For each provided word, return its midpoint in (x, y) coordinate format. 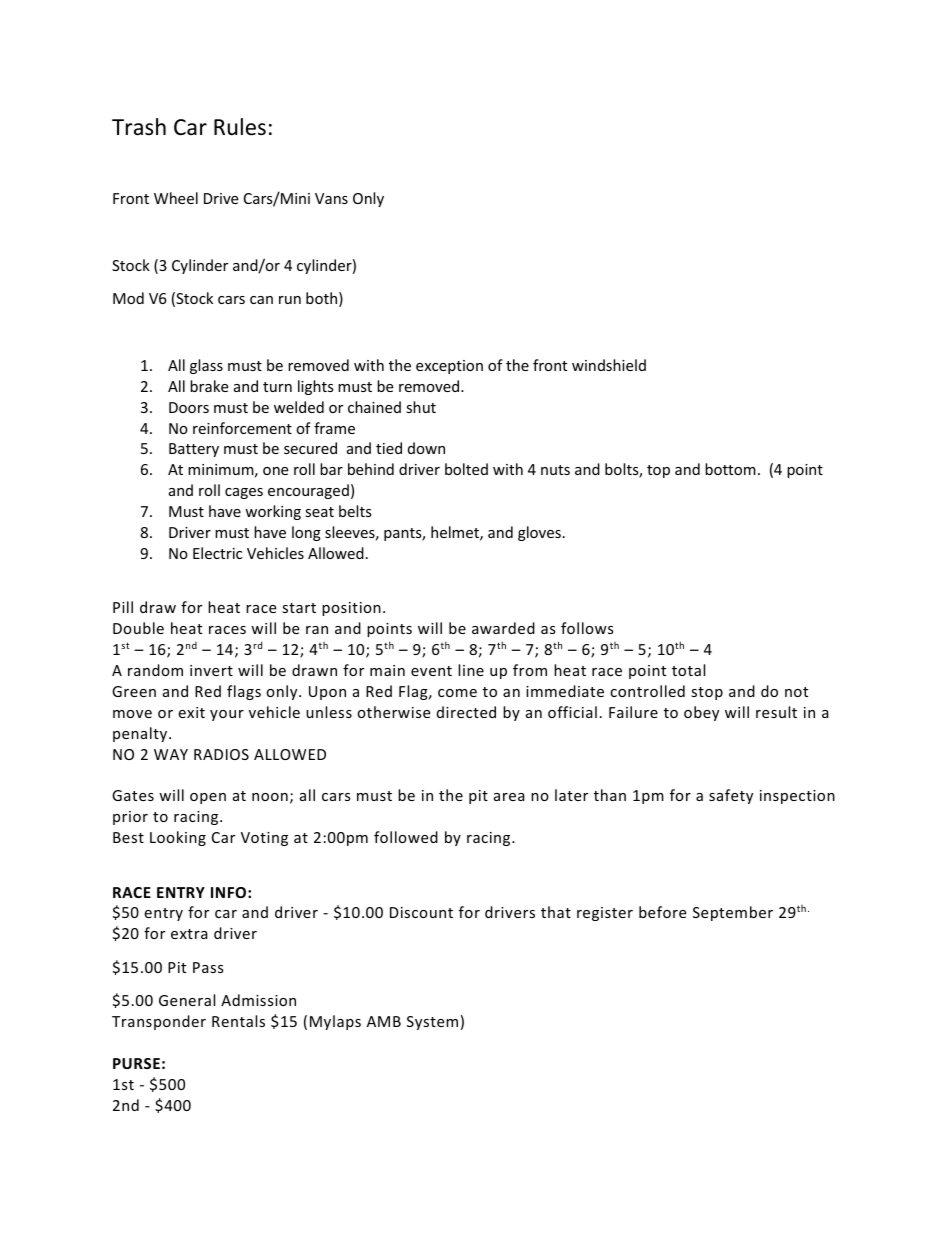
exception (449, 367)
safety (731, 796)
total (688, 670)
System (432, 1023)
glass (206, 366)
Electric (217, 553)
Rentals (238, 1021)
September (733, 913)
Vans (331, 198)
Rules (240, 127)
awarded (503, 628)
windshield (609, 365)
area (509, 797)
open (208, 798)
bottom (730, 469)
